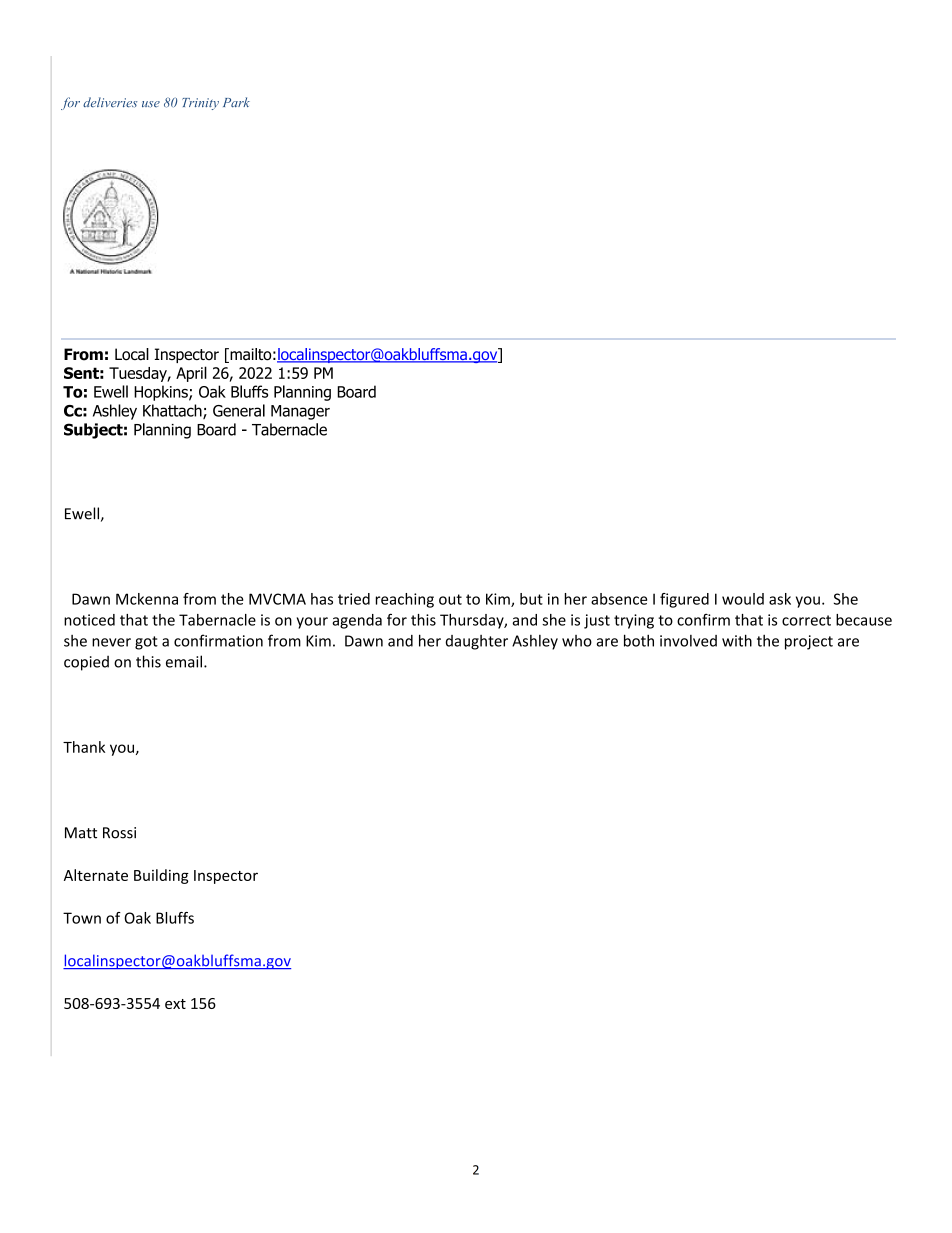 Image resolution: width=952 pixels, height=1233 pixels. Describe the element at coordinates (110, 102) in the screenshot. I see `deliveries` at that location.
